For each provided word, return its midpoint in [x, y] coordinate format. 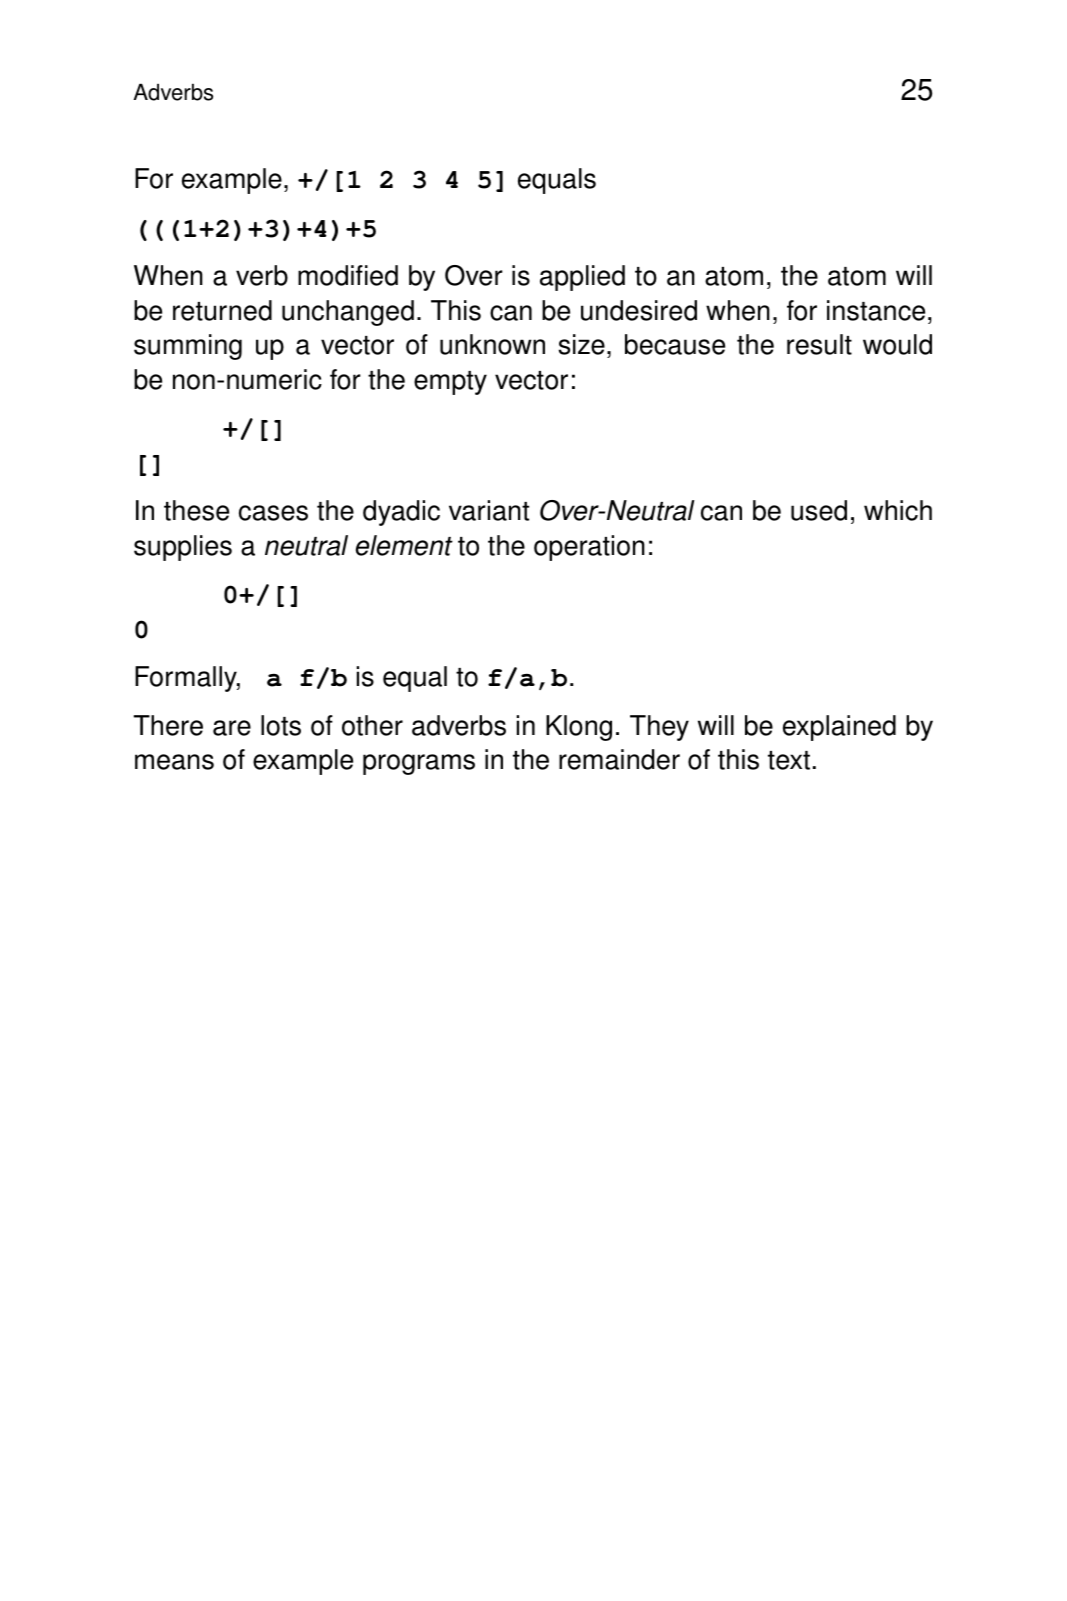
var [467, 513]
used [819, 510]
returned [222, 310]
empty [450, 383]
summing [188, 347]
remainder [619, 759]
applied [582, 278]
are [232, 728]
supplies [183, 548]
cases [273, 513]
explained [839, 728]
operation [589, 548]
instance [876, 310]
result [819, 344]
